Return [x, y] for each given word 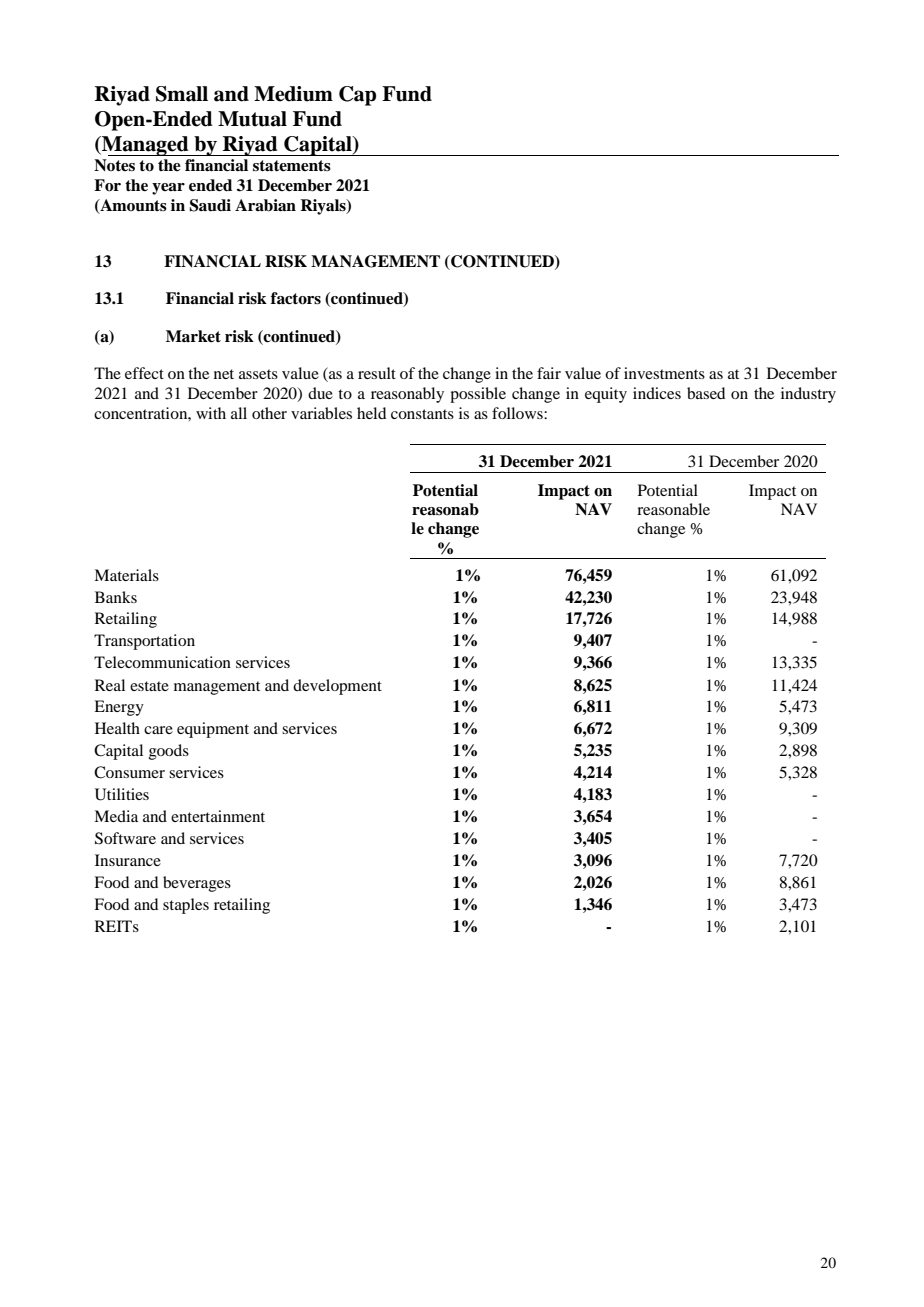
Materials [126, 575]
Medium [293, 94]
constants [422, 414]
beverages [197, 884]
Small [182, 94]
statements [292, 166]
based [706, 393]
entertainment [218, 816]
